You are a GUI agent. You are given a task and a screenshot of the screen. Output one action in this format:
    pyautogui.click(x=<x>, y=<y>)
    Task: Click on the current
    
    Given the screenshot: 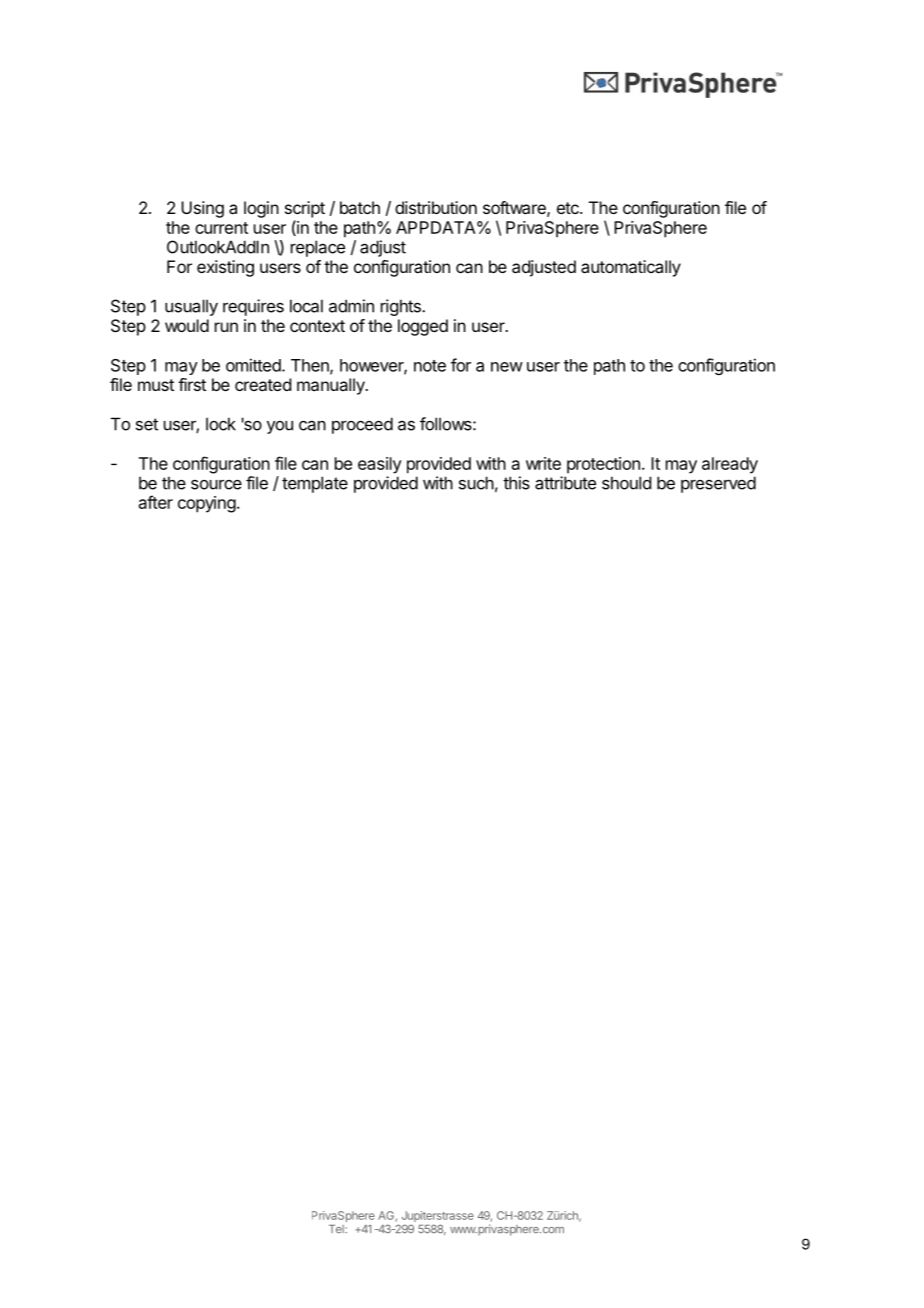 What is the action you would take?
    pyautogui.click(x=221, y=228)
